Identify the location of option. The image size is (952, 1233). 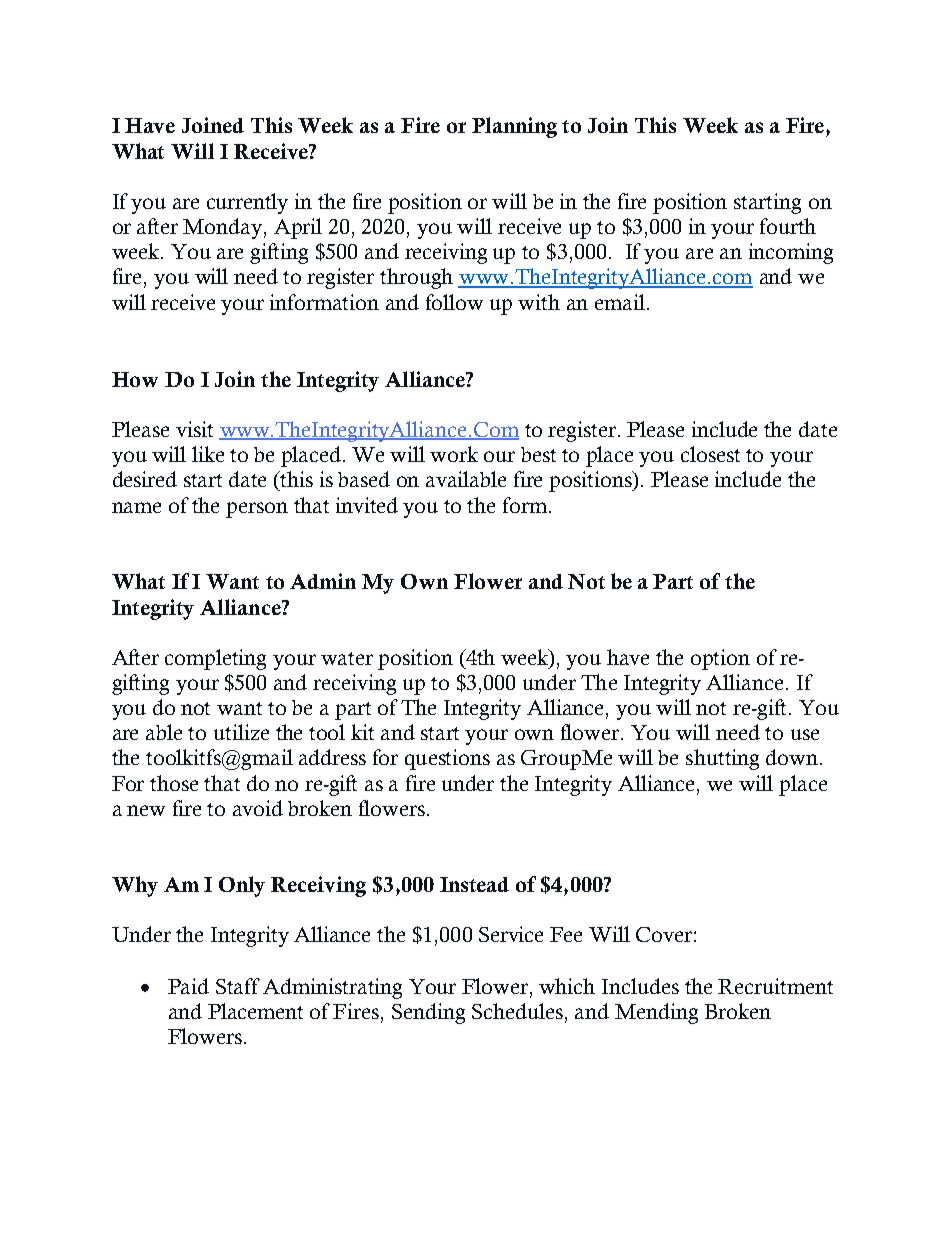
(720, 659).
